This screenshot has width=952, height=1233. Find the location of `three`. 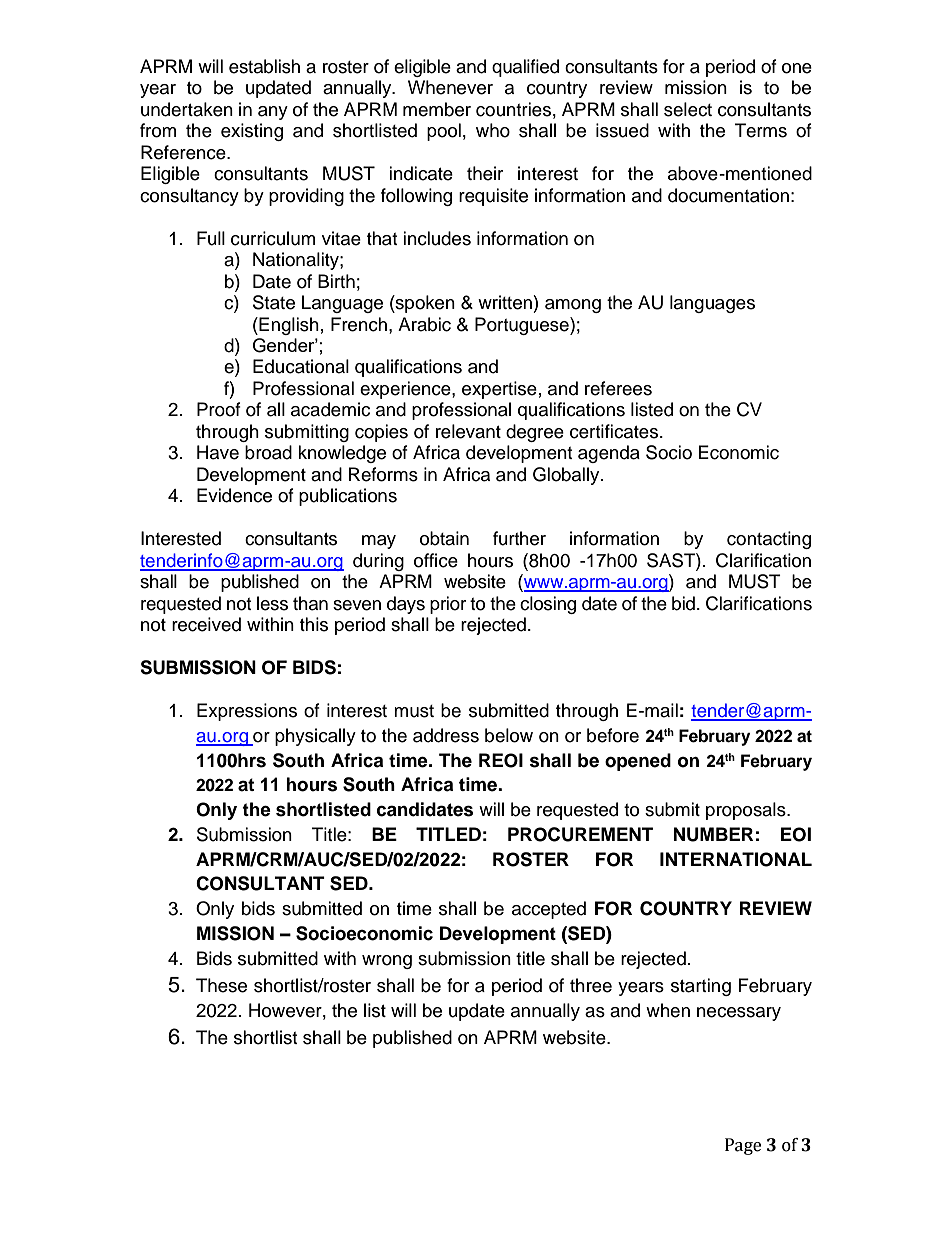

three is located at coordinates (591, 985).
